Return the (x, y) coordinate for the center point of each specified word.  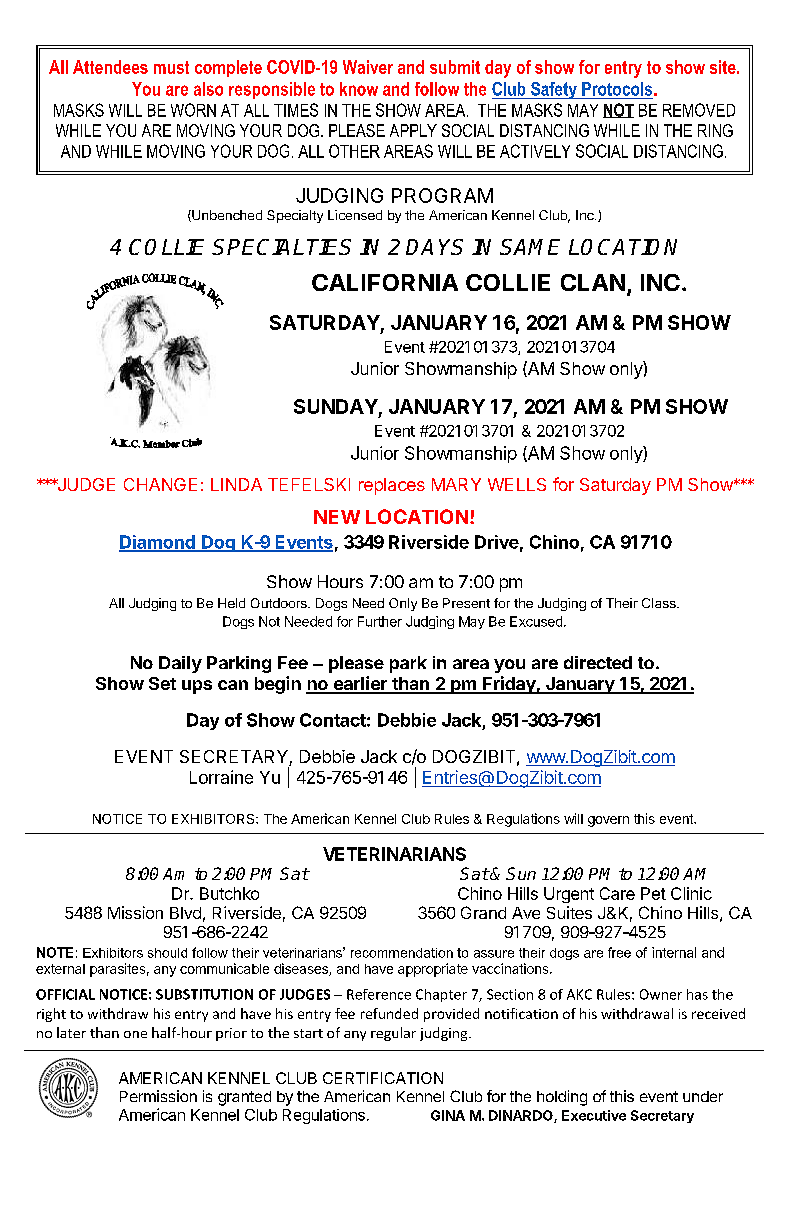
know (359, 89)
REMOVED (699, 110)
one (135, 1034)
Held (231, 603)
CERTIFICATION (383, 1078)
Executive (594, 1115)
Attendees (110, 67)
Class (660, 603)
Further (380, 621)
